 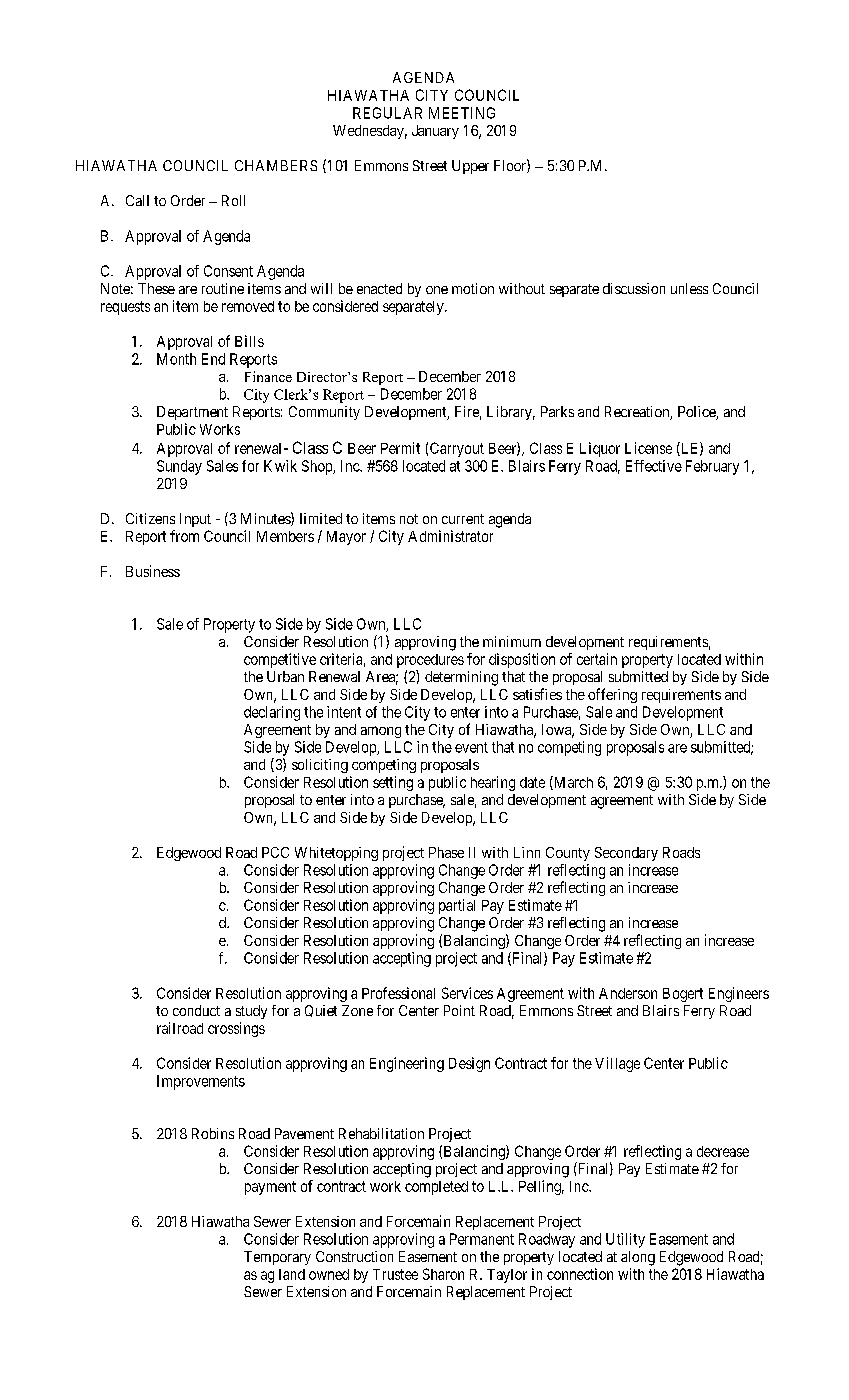 What do you see at coordinates (628, 993) in the screenshot?
I see `Anderson` at bounding box center [628, 993].
